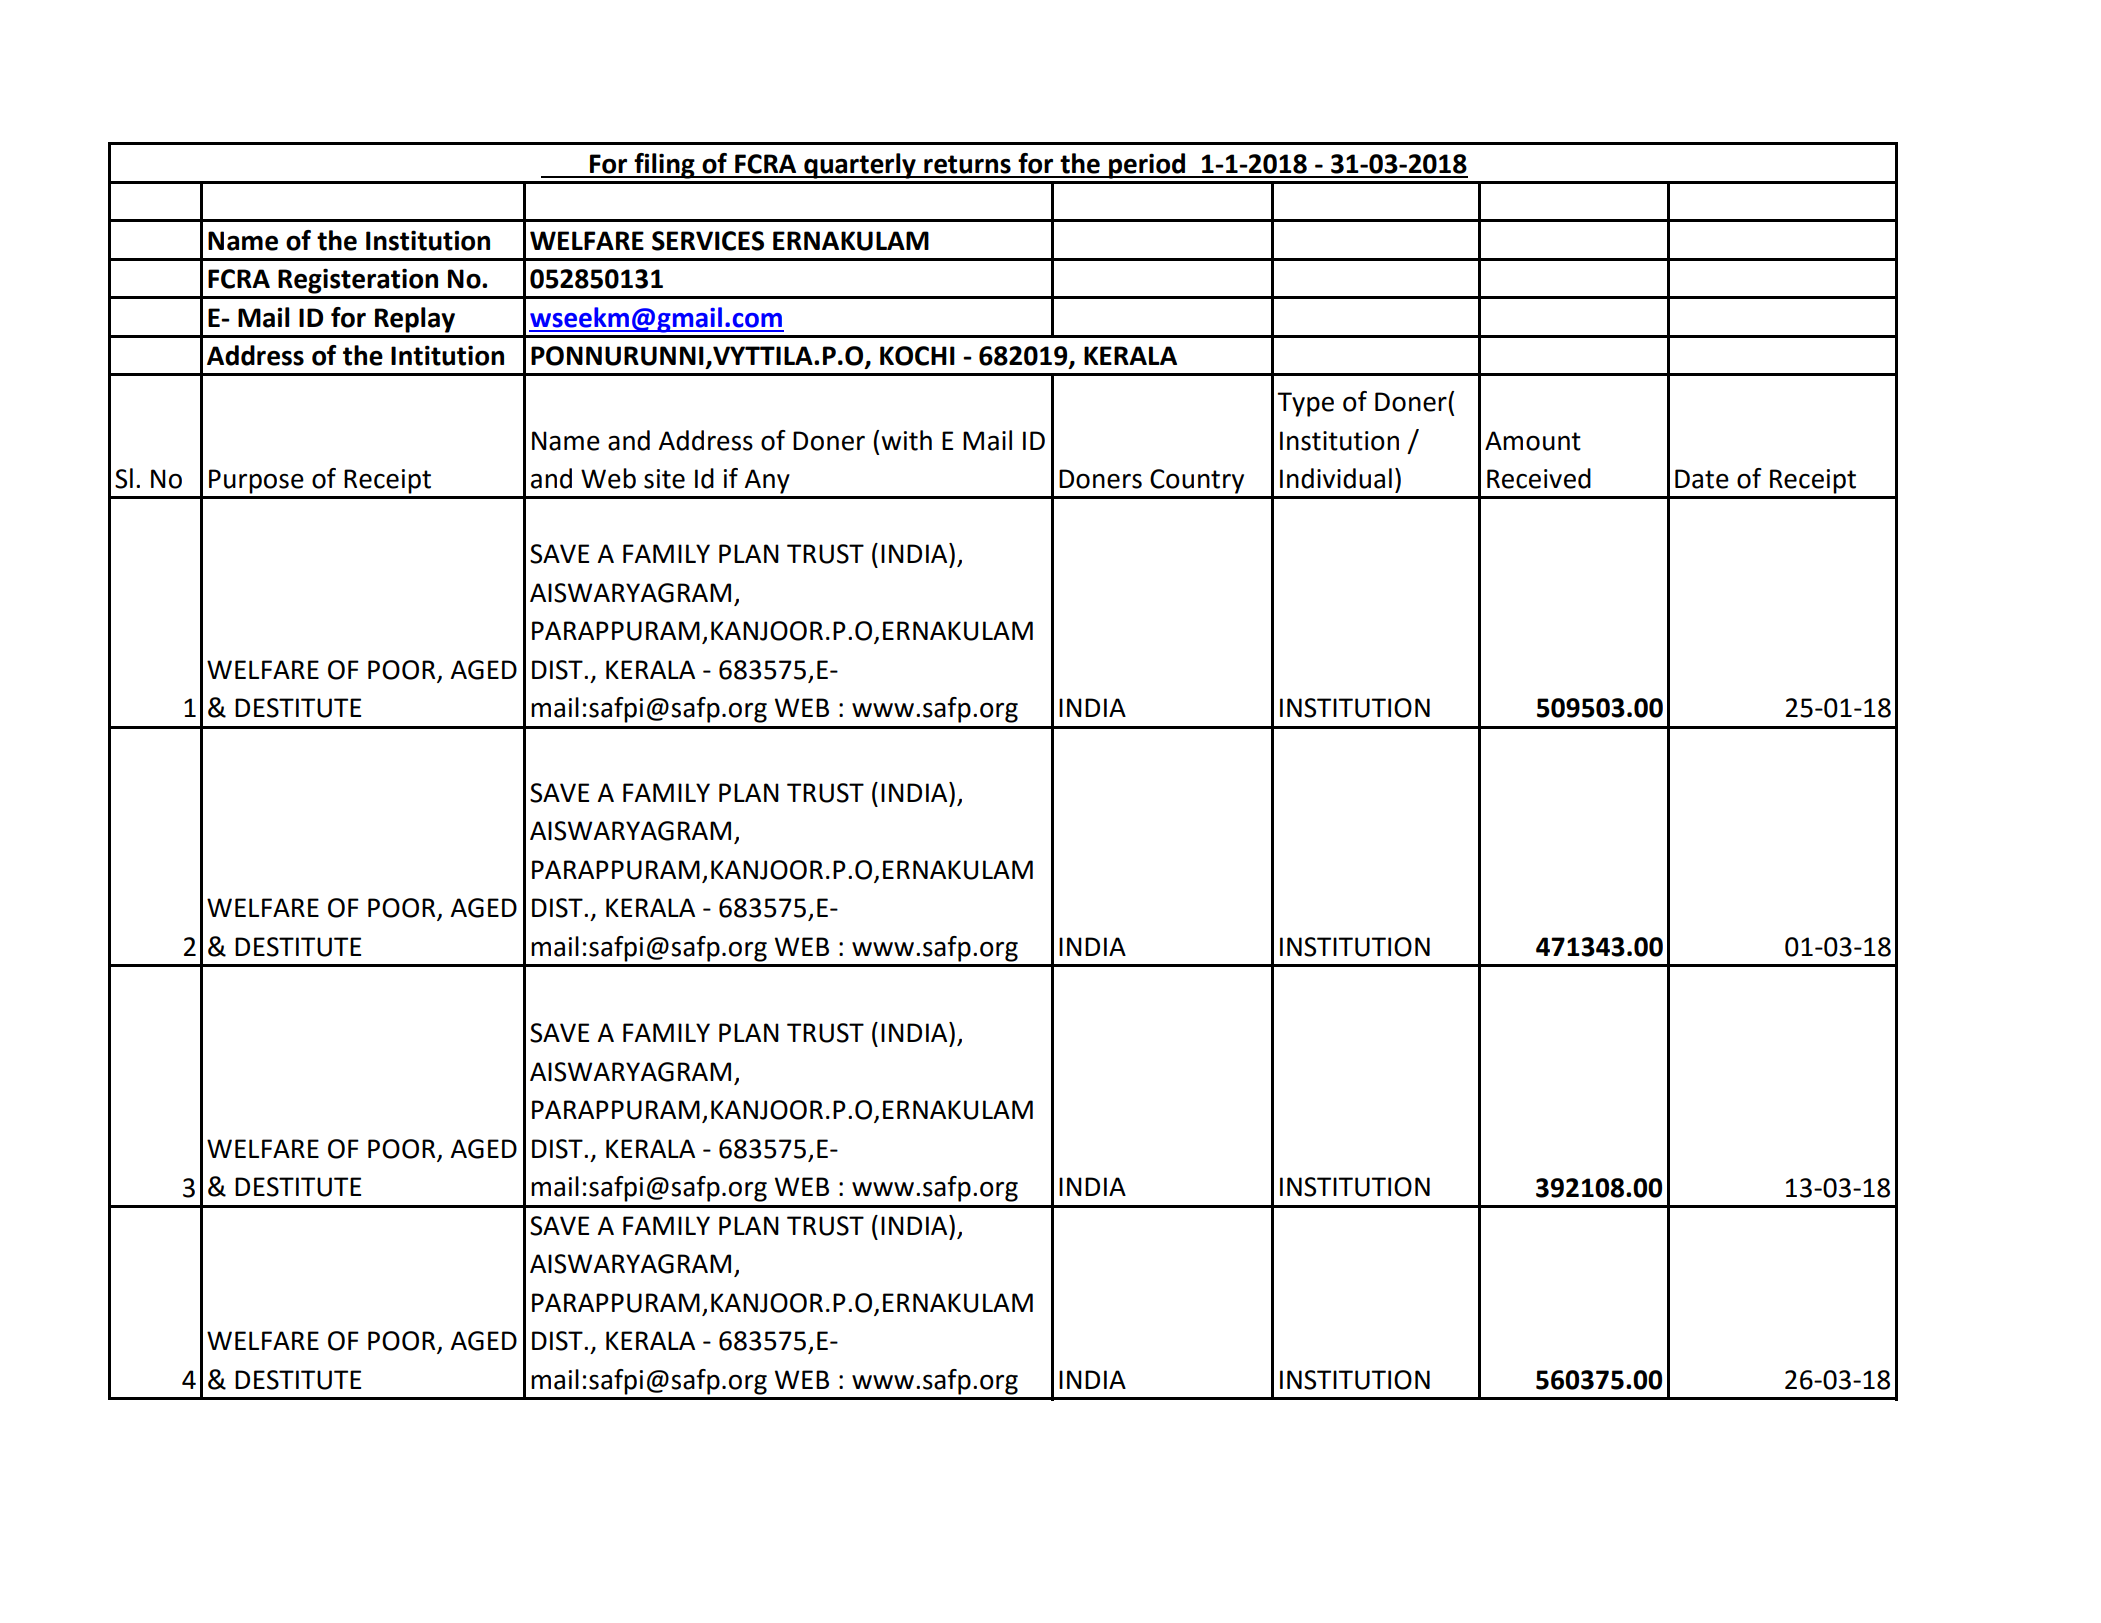  What do you see at coordinates (664, 166) in the screenshot?
I see `filing` at bounding box center [664, 166].
